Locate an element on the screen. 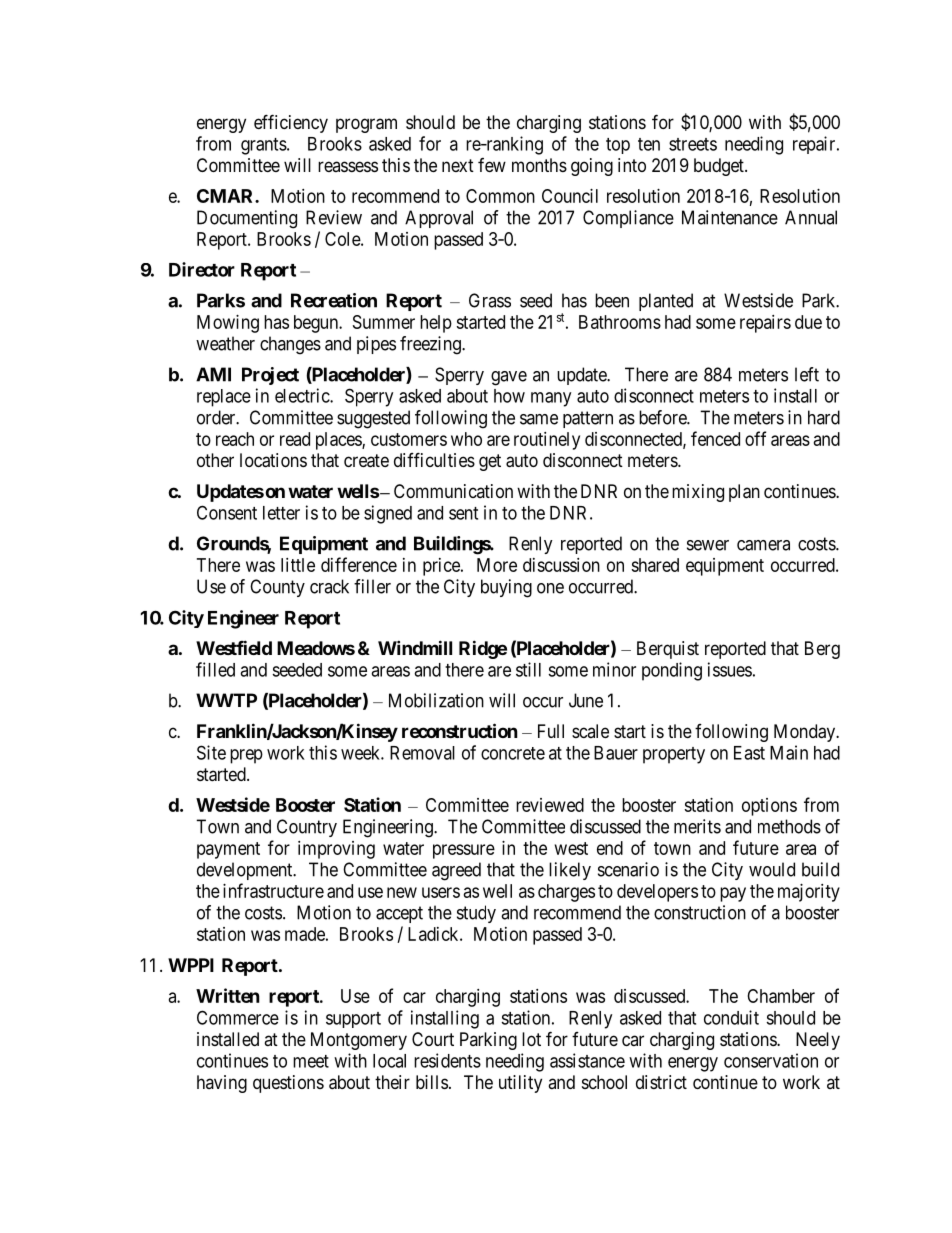 This screenshot has height=1233, width=952. camera is located at coordinates (763, 545).
